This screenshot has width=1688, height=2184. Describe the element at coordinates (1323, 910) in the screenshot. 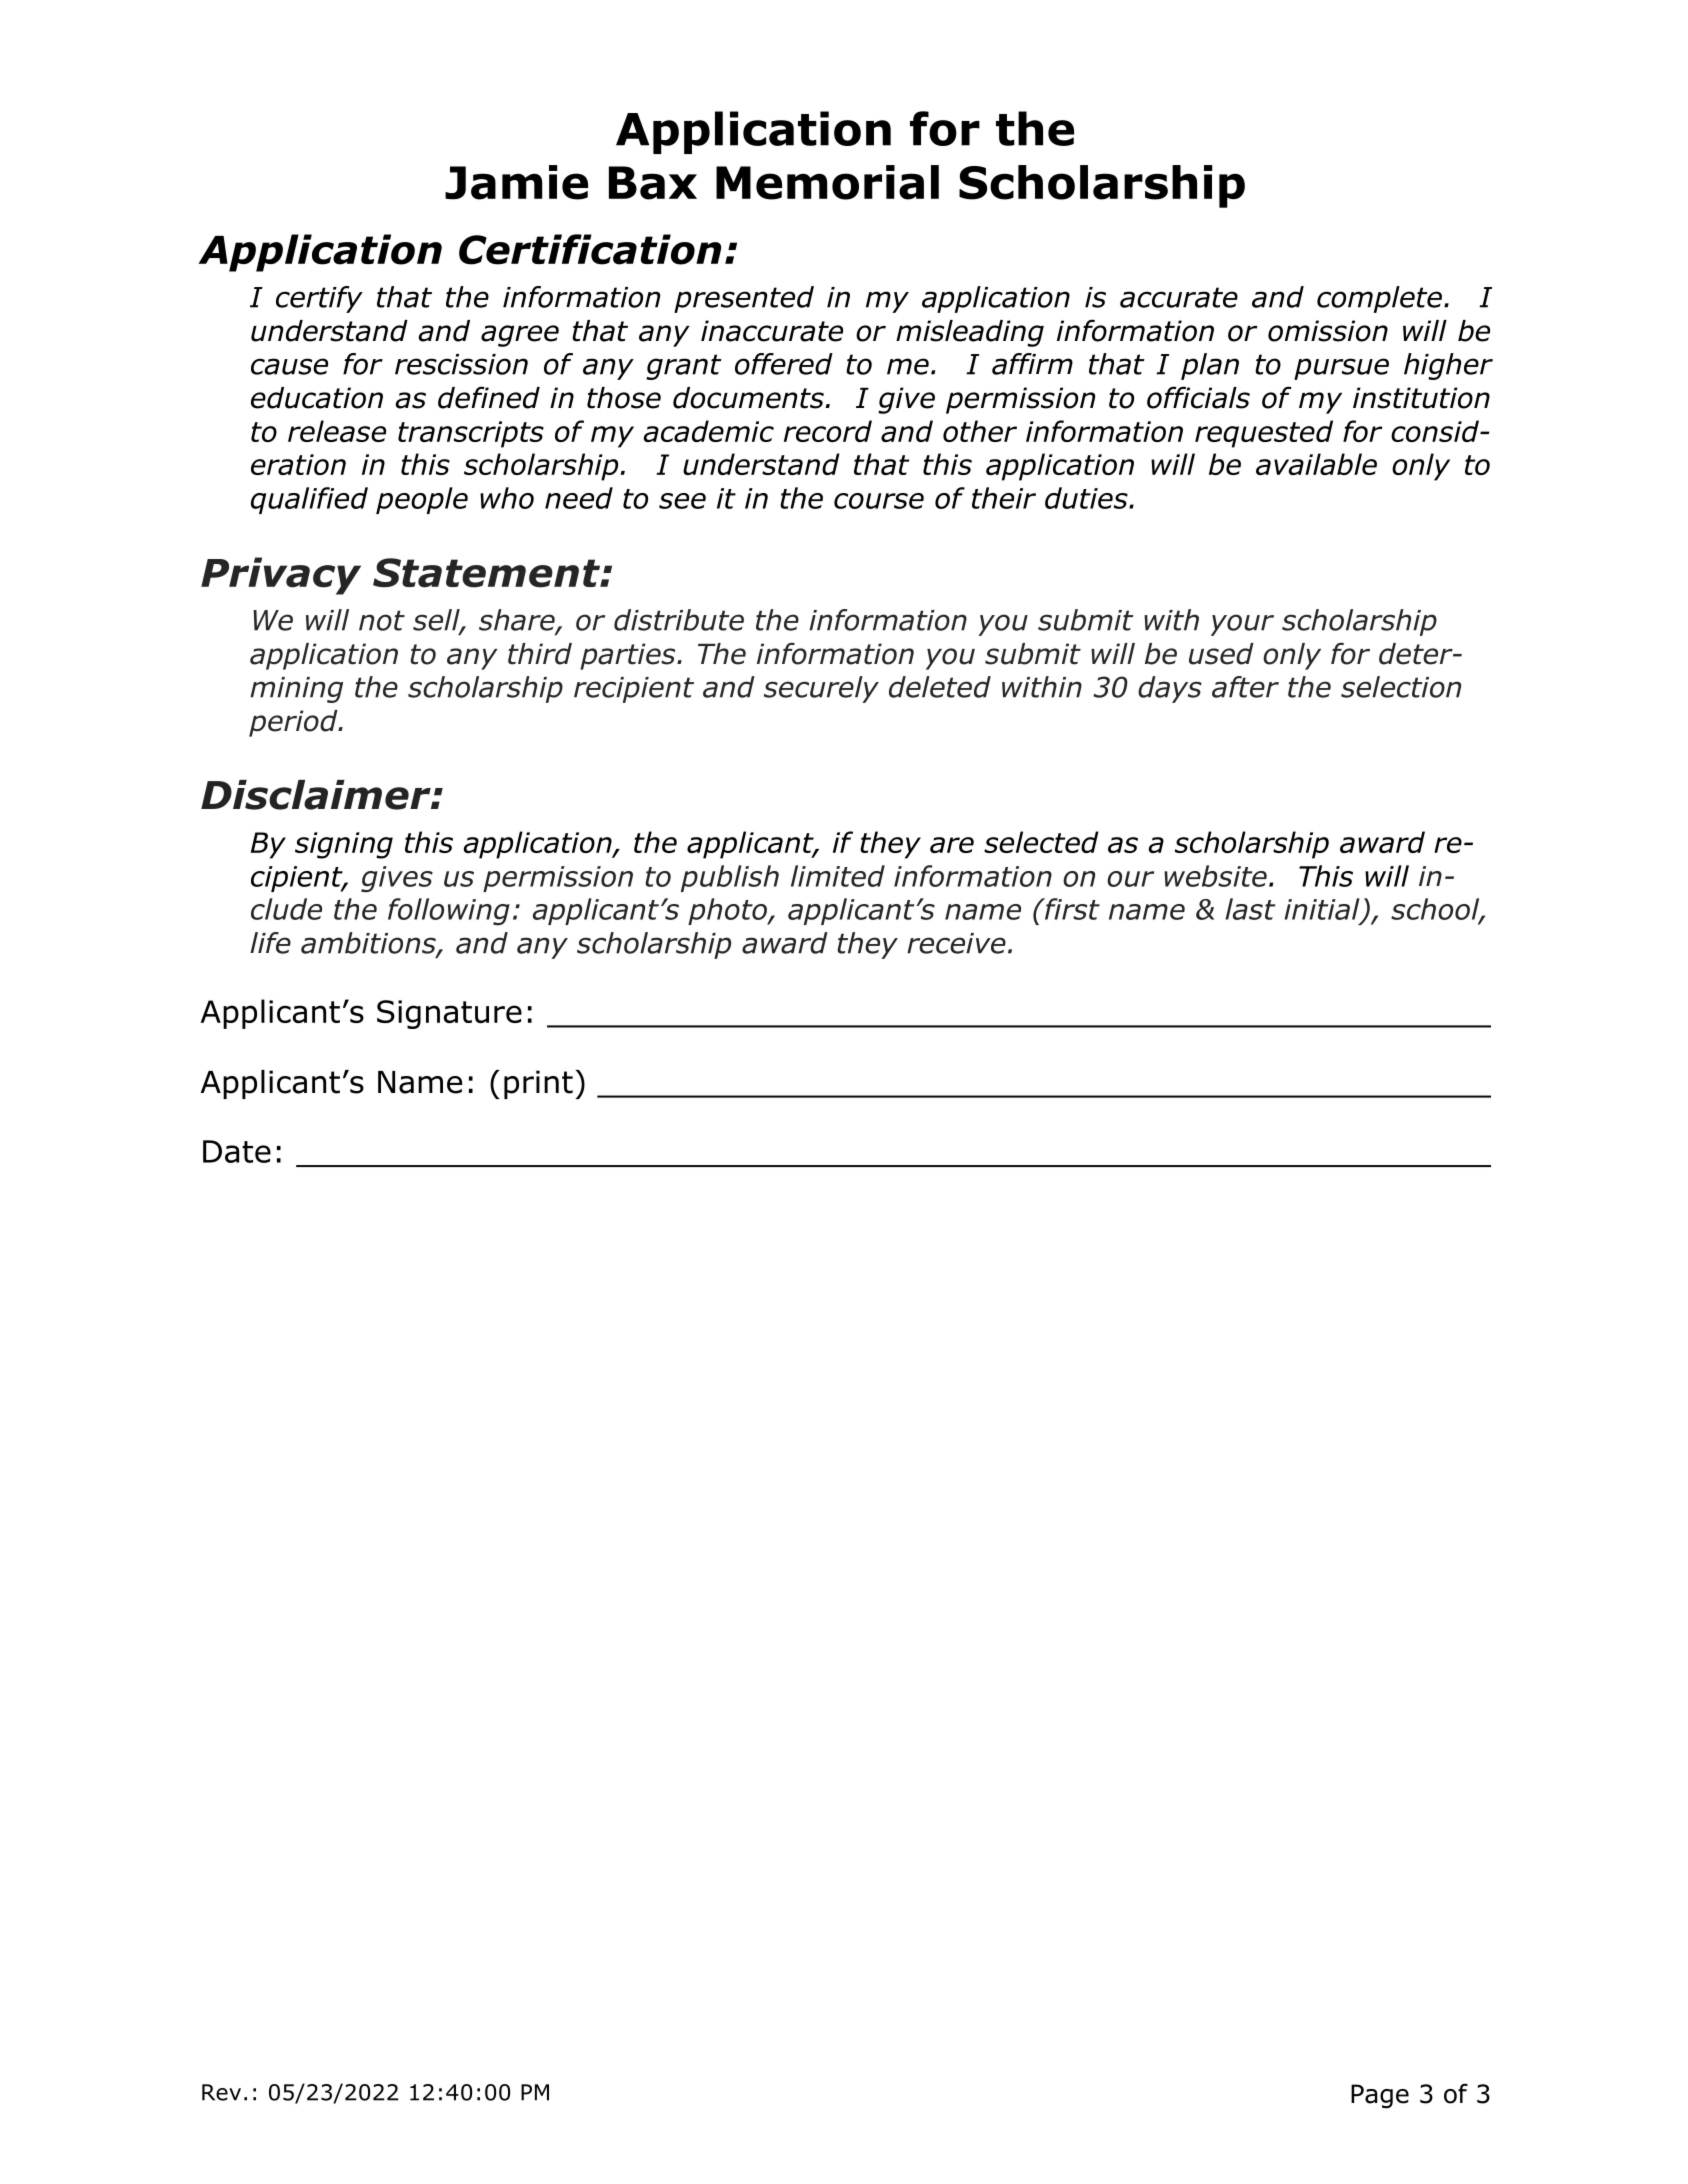

I see `initial` at that location.
